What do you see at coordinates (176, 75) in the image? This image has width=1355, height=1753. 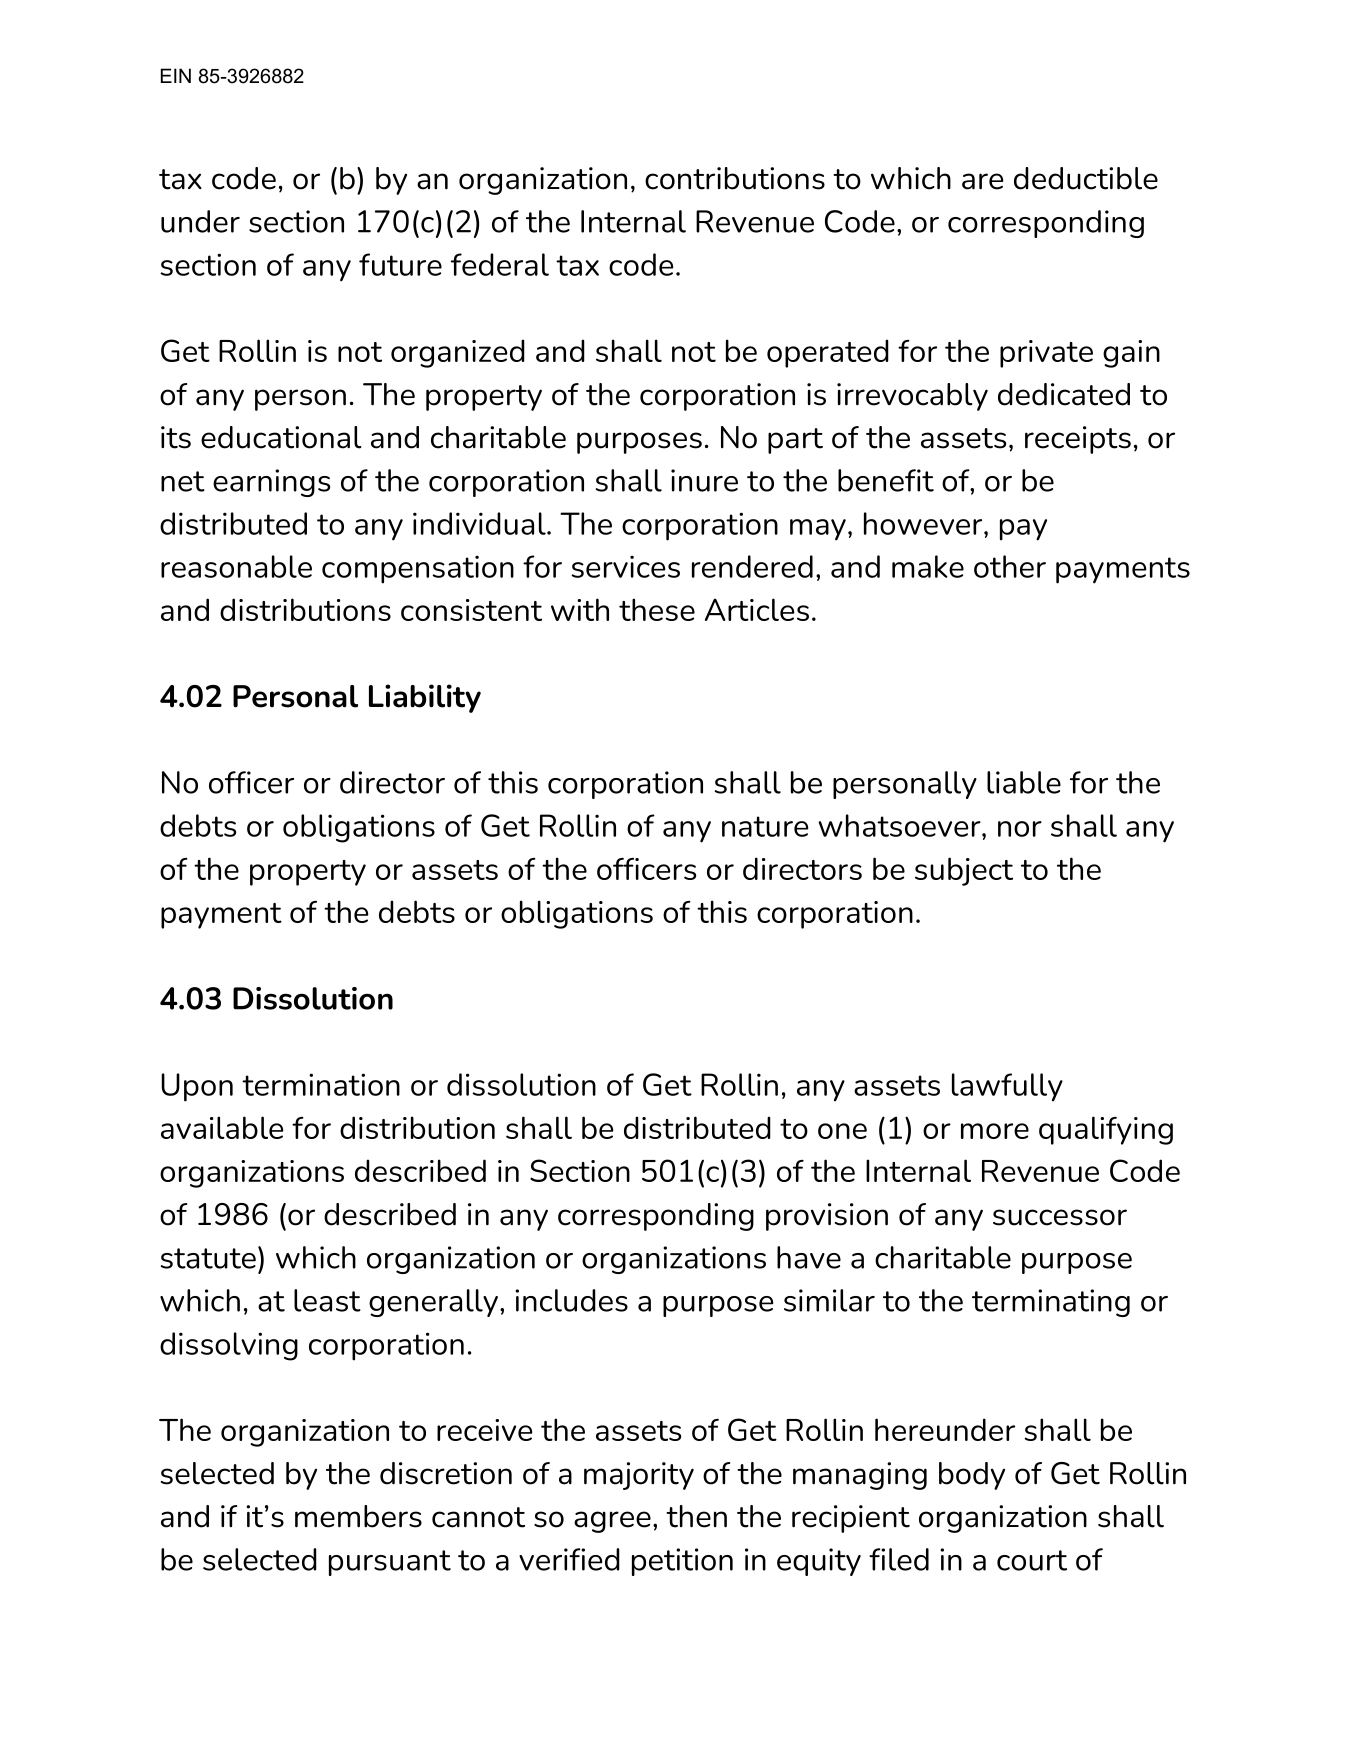 I see `EIN` at bounding box center [176, 75].
